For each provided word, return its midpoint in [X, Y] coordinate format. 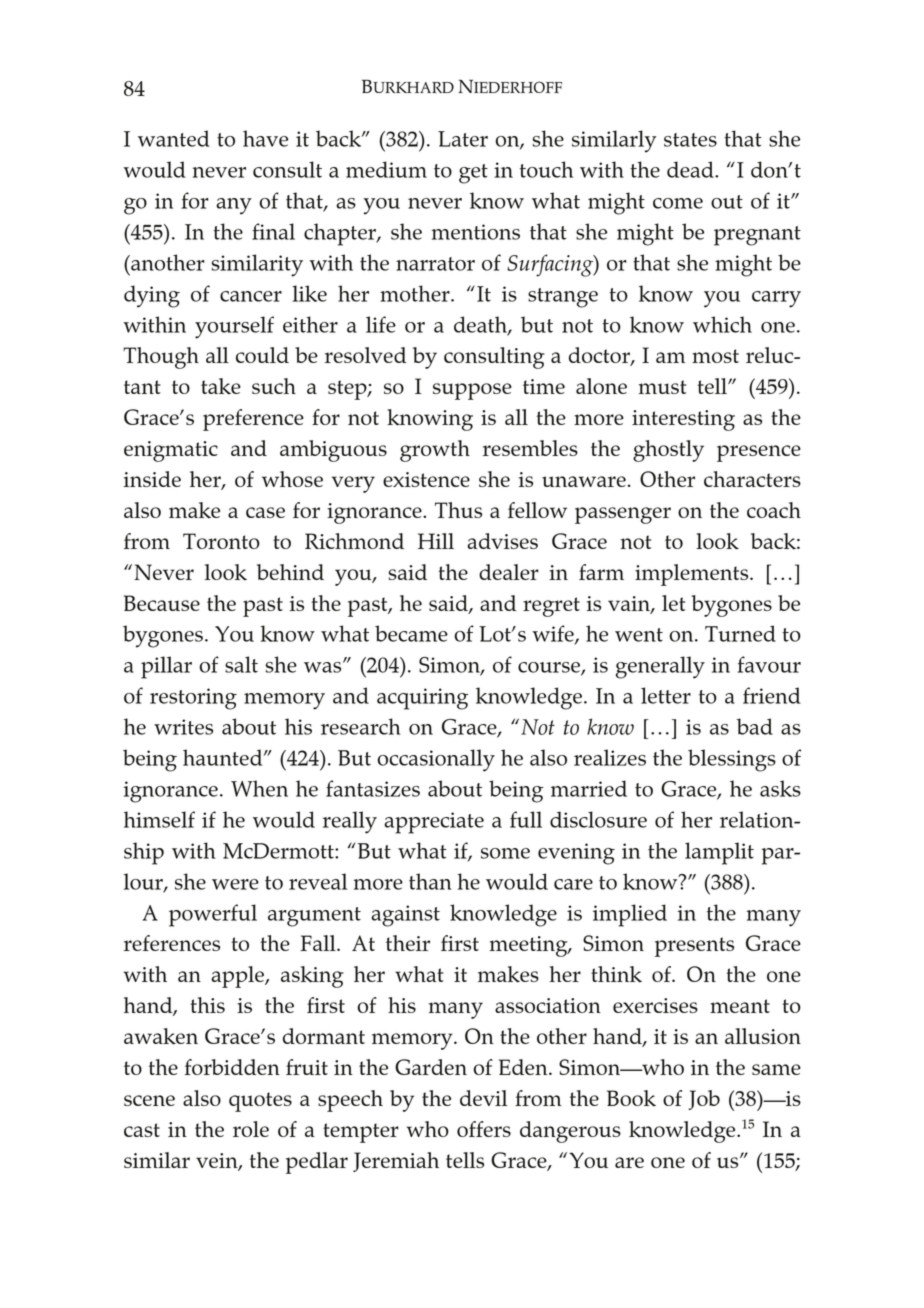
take [221, 386]
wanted [174, 138]
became [411, 633]
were [235, 884]
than [430, 881]
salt [241, 664]
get [473, 174]
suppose [472, 391]
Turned [740, 633]
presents [694, 947]
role [251, 1129]
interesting [683, 420]
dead [691, 169]
